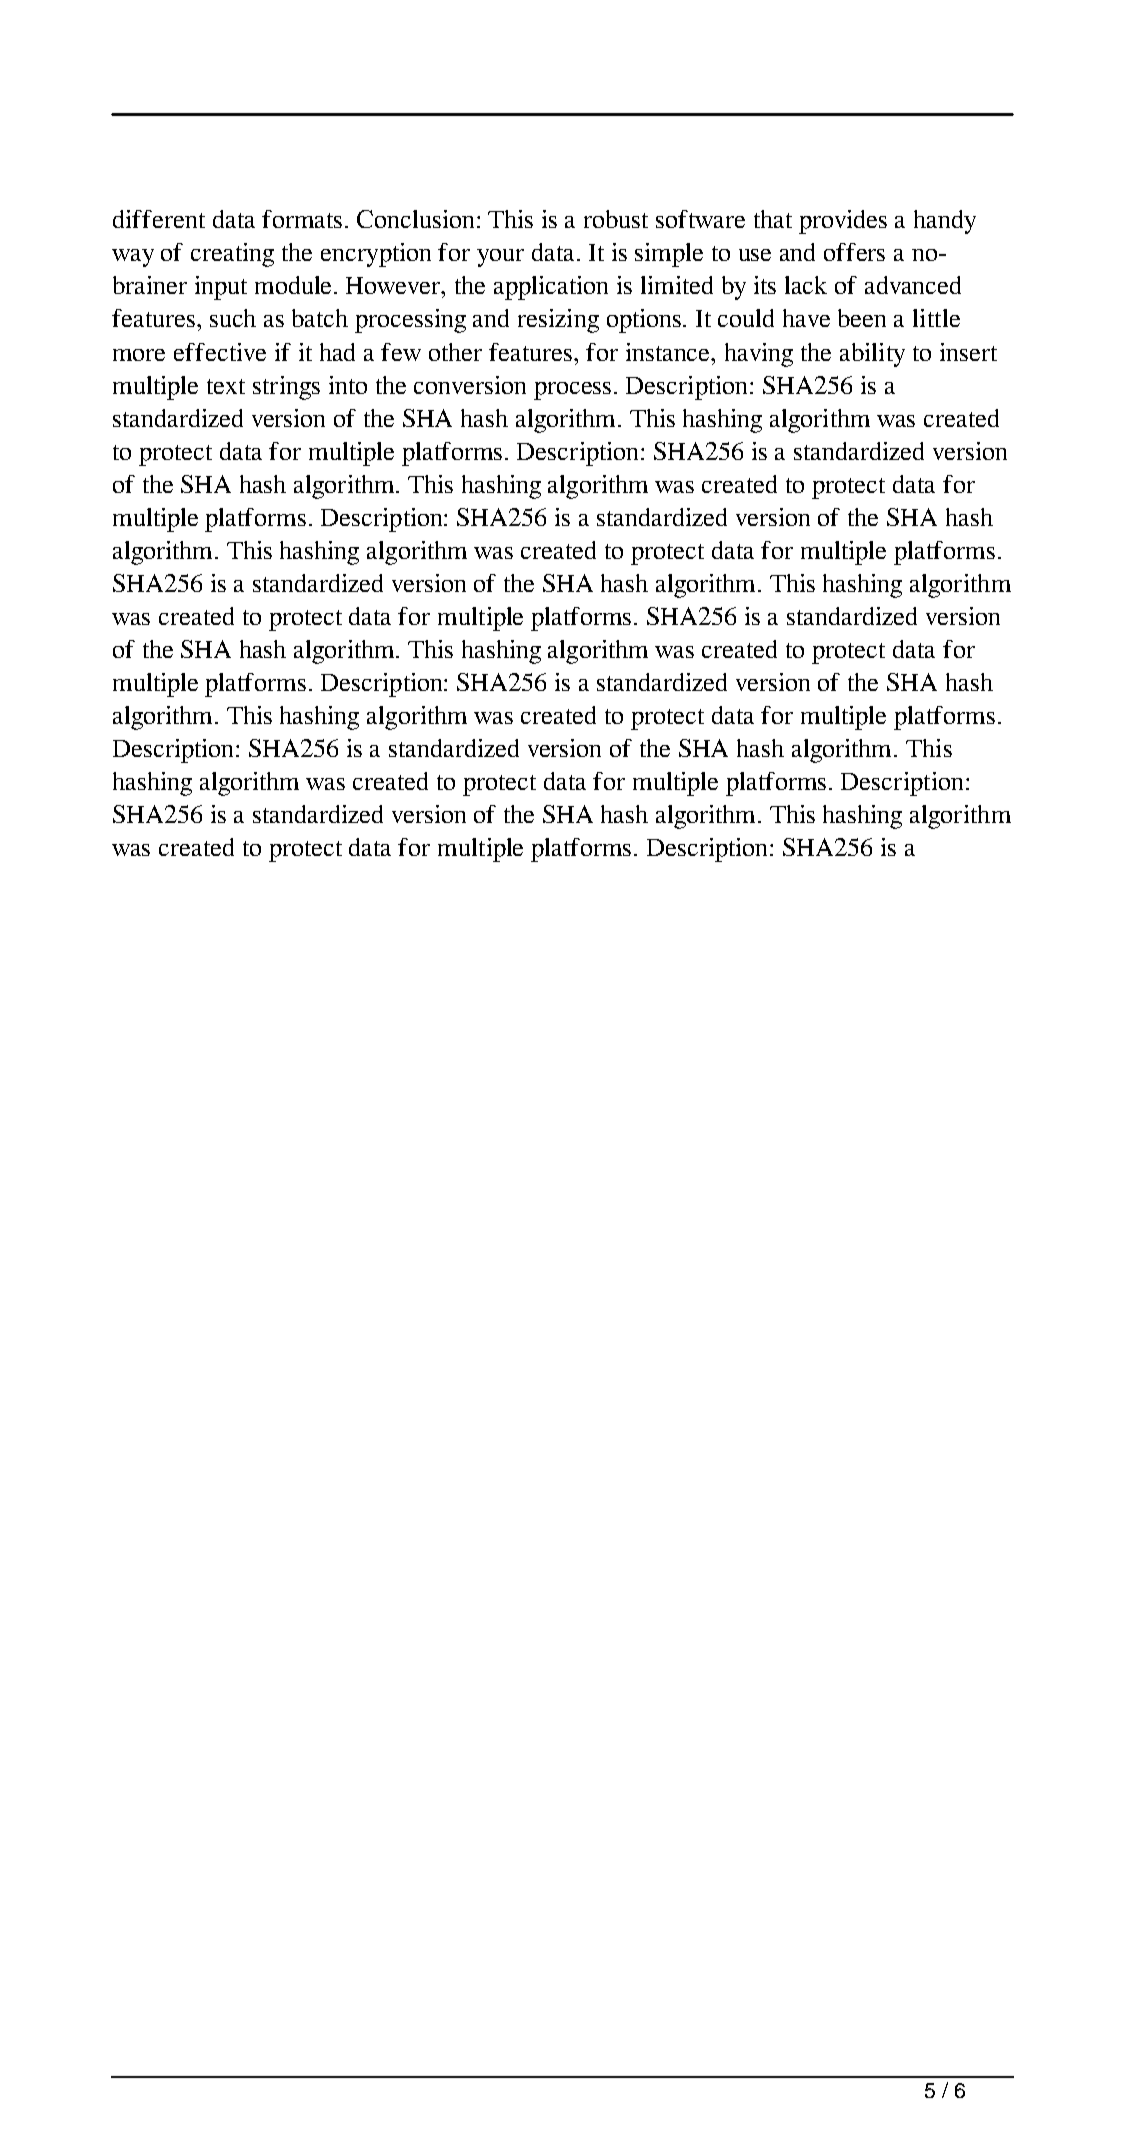 The height and width of the screenshot is (2152, 1125). What do you see at coordinates (913, 285) in the screenshot?
I see `advanced` at bounding box center [913, 285].
